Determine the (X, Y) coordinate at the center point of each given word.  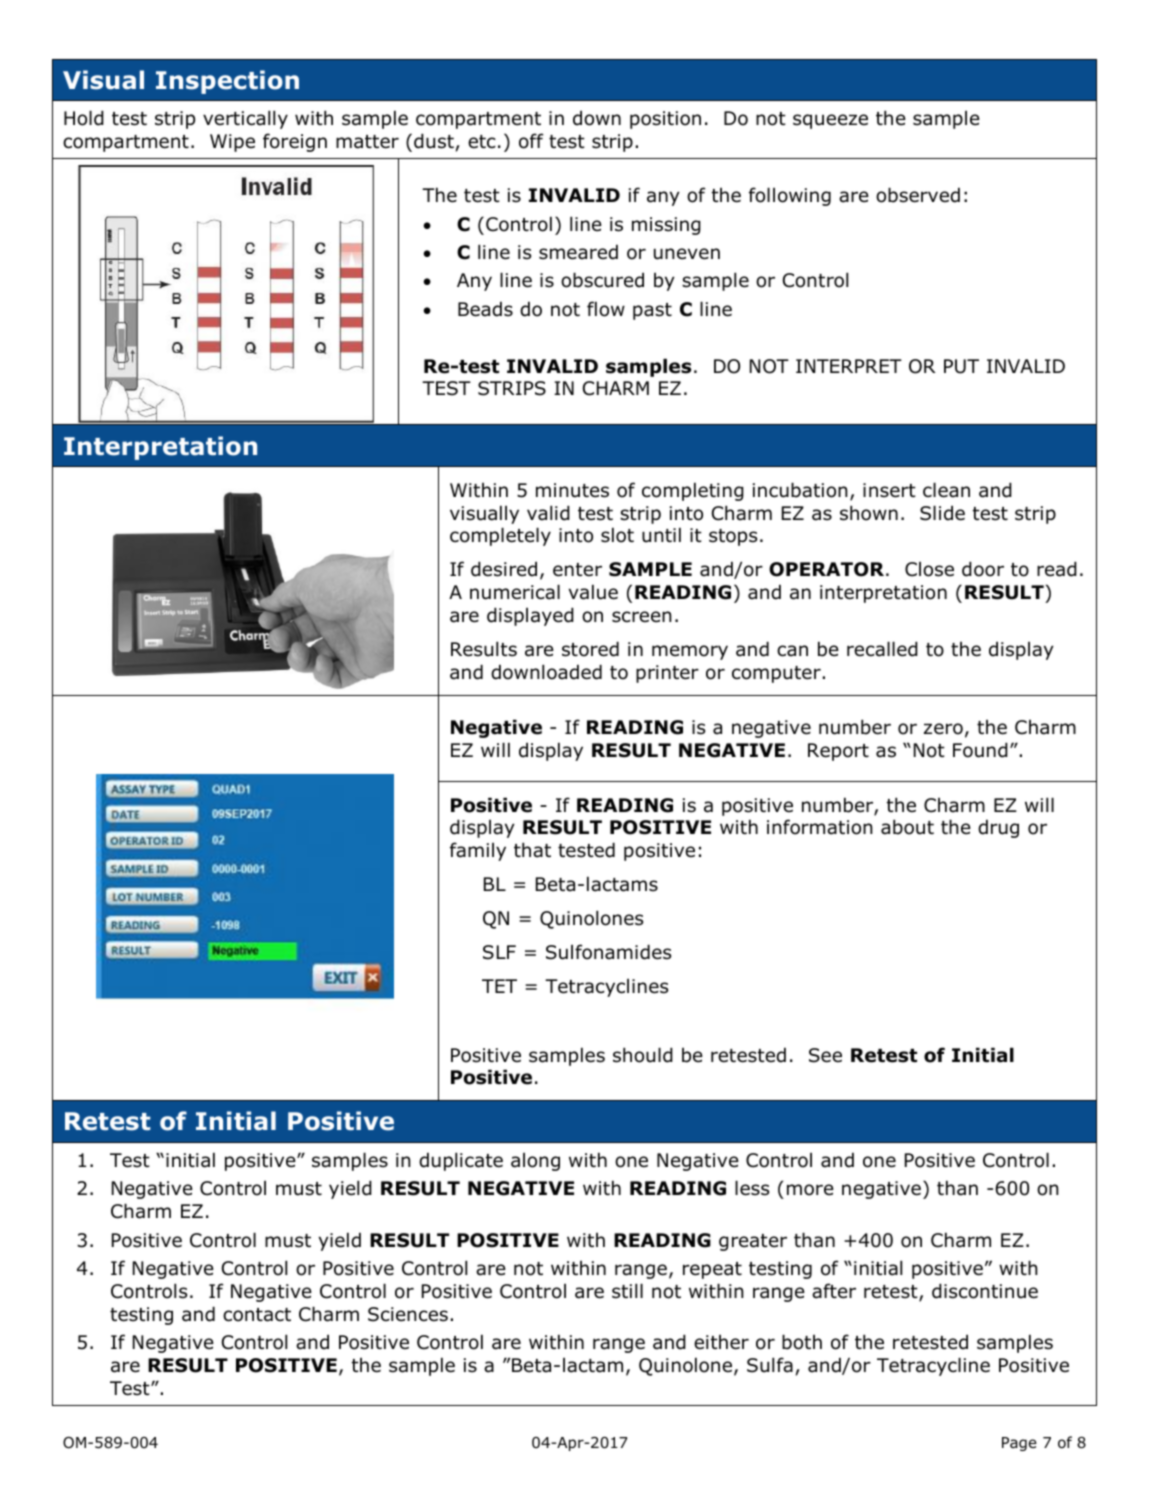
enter (577, 570)
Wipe (232, 143)
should (643, 1055)
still (627, 1291)
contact (257, 1315)
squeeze (830, 121)
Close (929, 569)
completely (500, 536)
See (825, 1055)
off (531, 141)
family (478, 851)
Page (1019, 1444)
